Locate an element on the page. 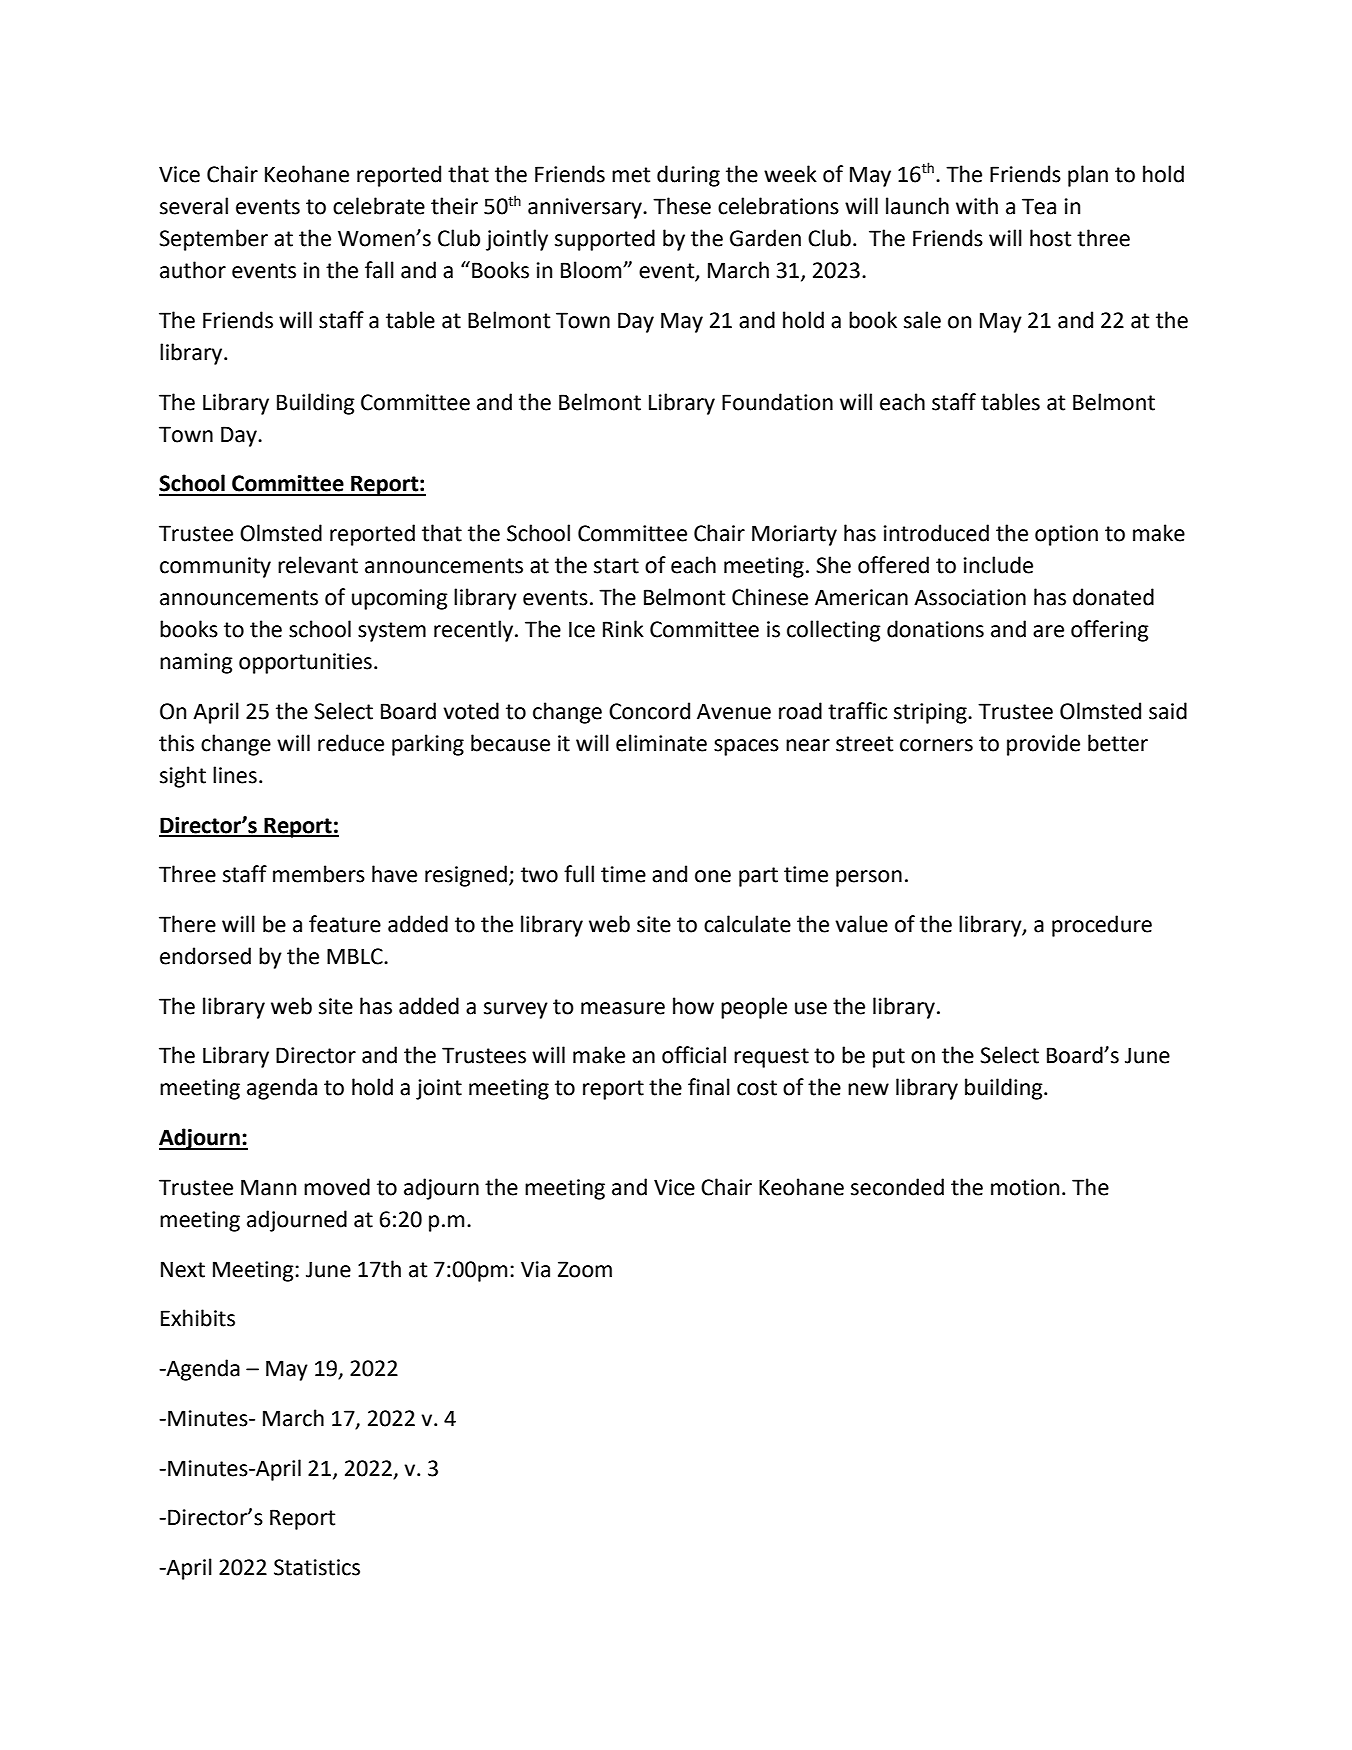 This page has height=1750, width=1352. Rink is located at coordinates (623, 628).
